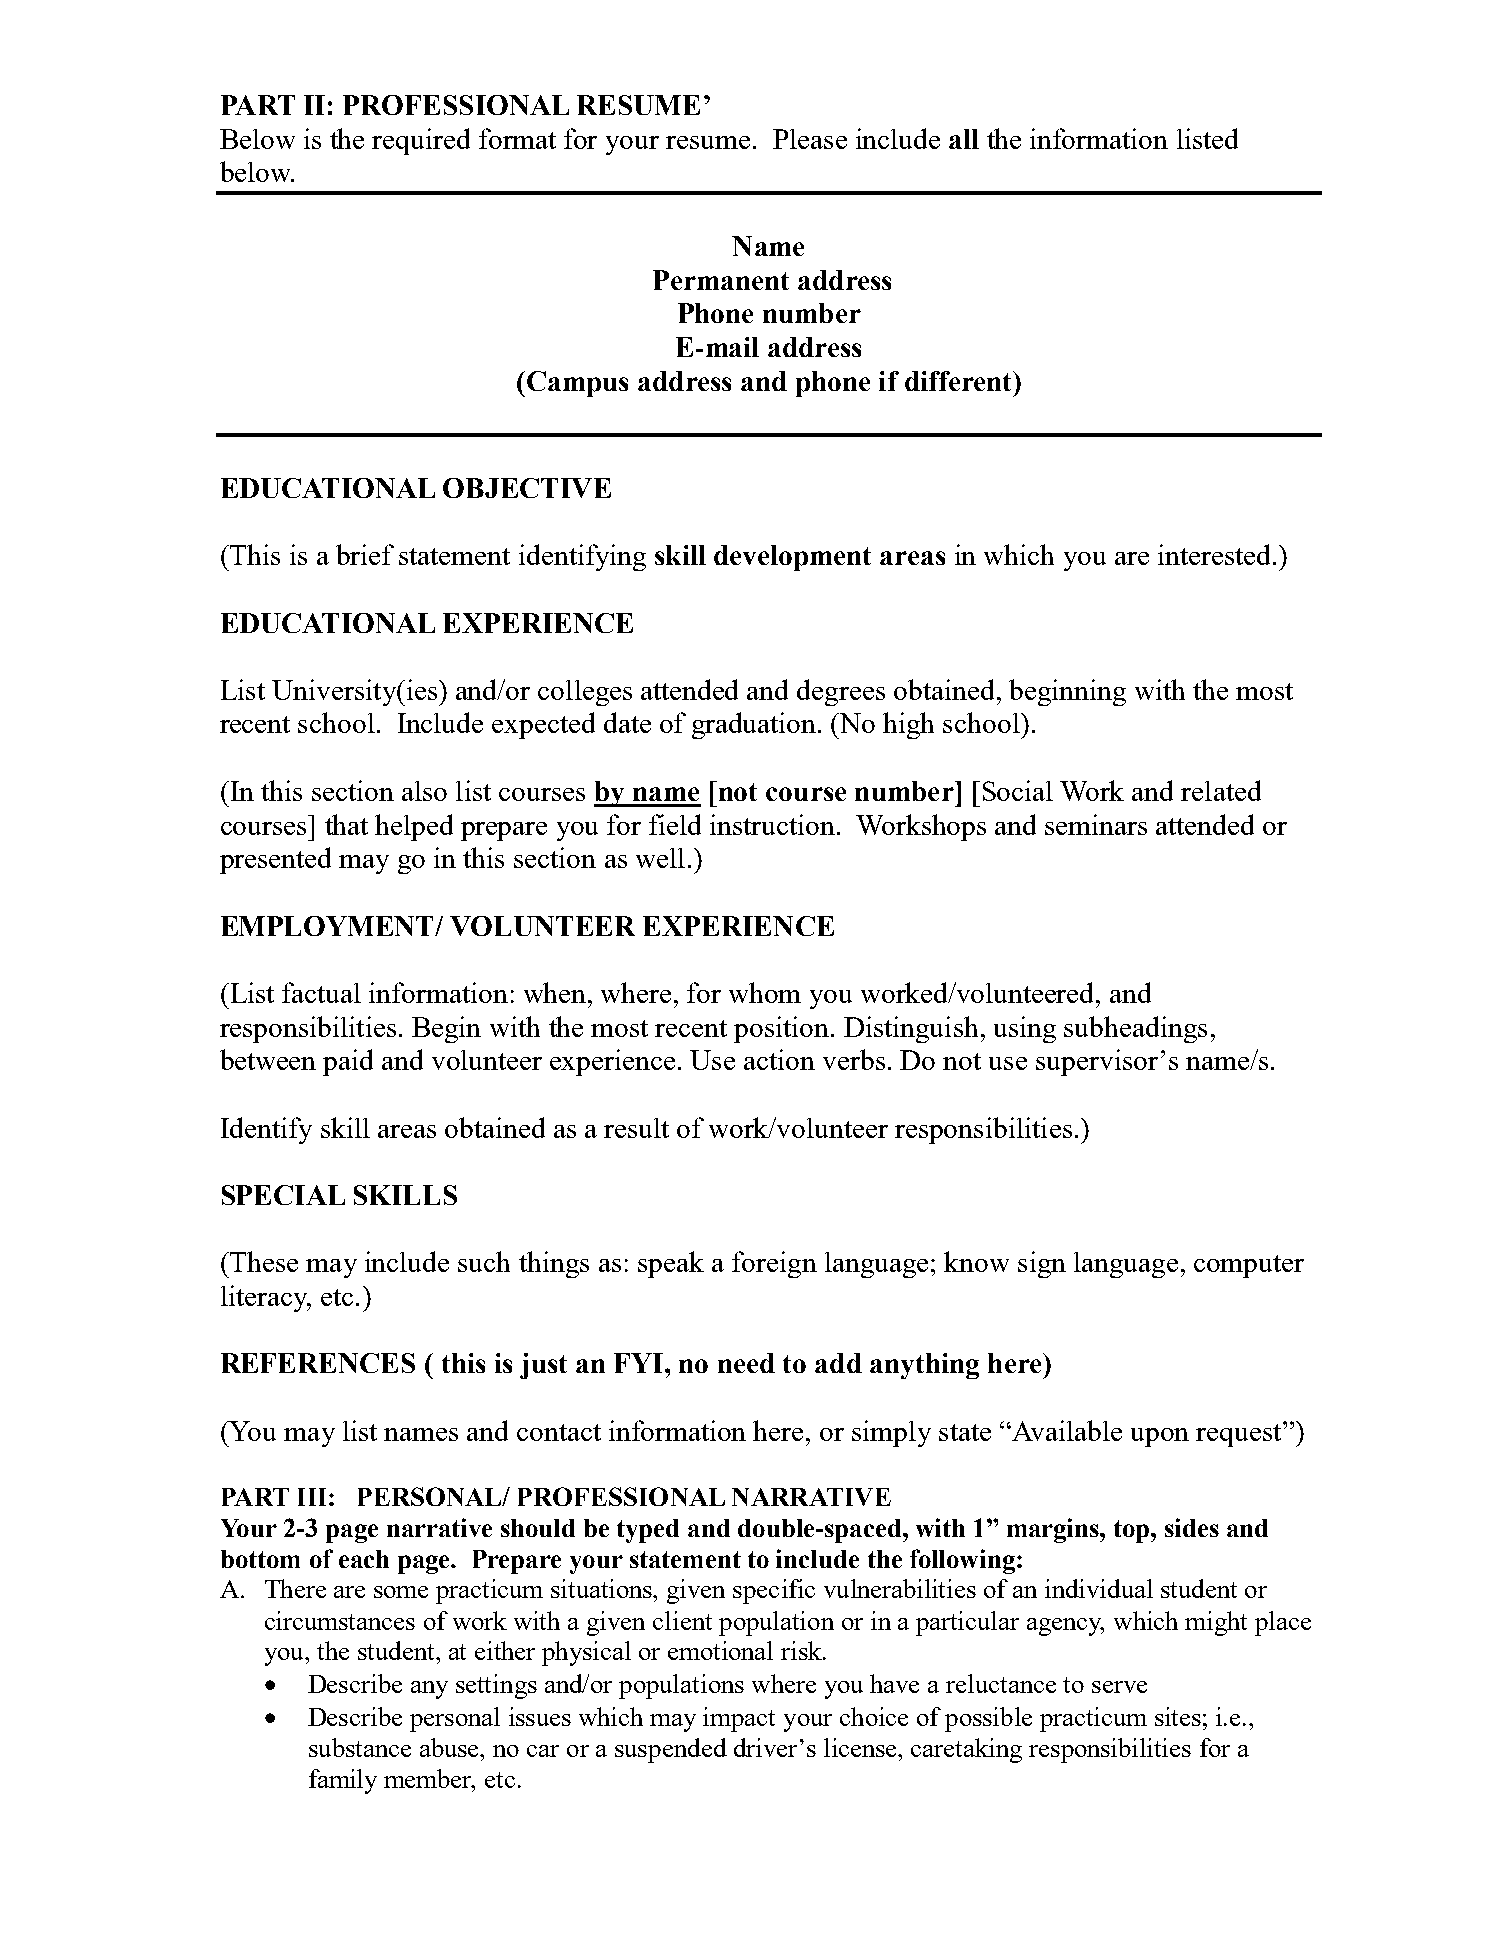 This screenshot has width=1494, height=1933. What do you see at coordinates (1178, 1716) in the screenshot?
I see `sites` at bounding box center [1178, 1716].
